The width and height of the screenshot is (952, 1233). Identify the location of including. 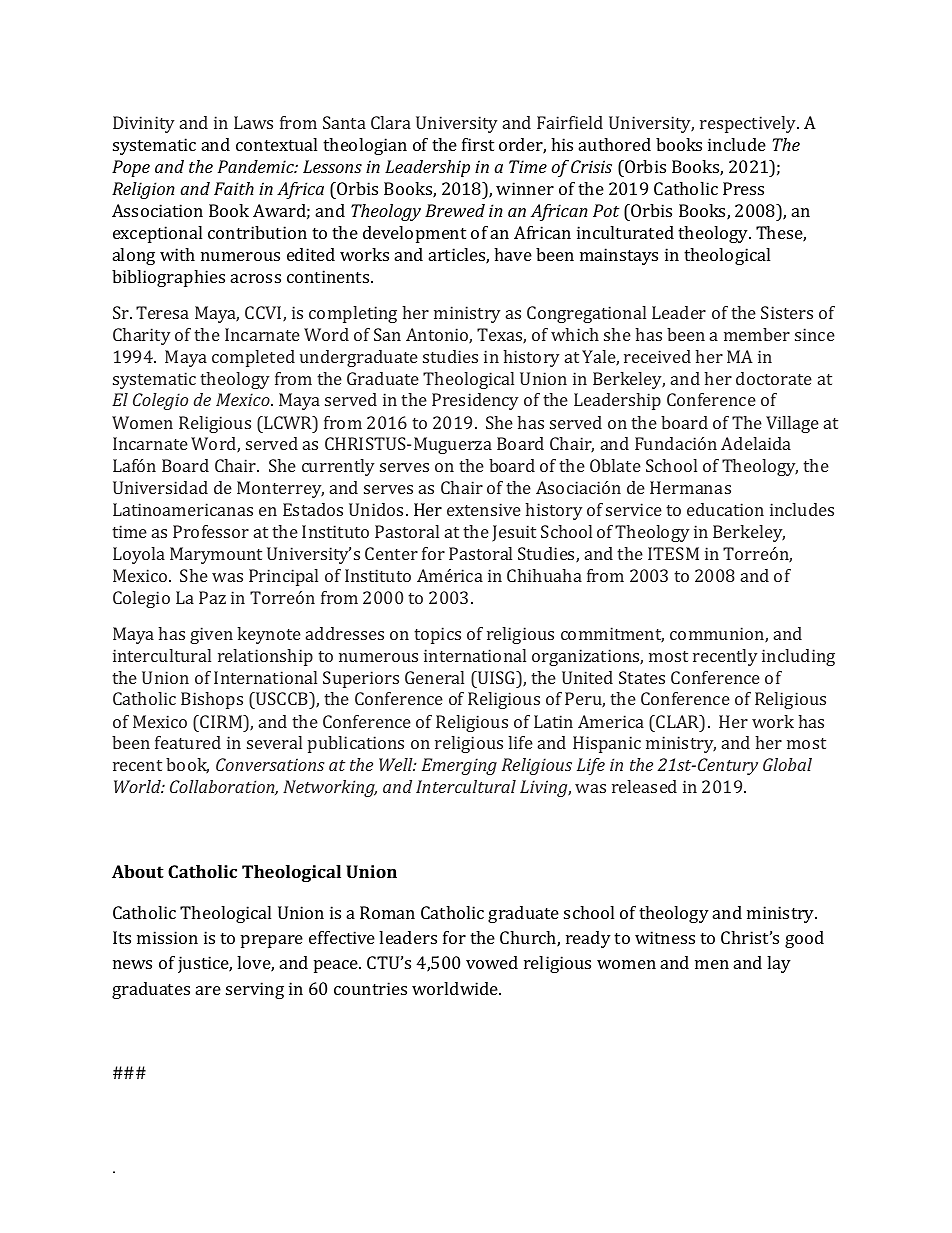
(798, 657).
